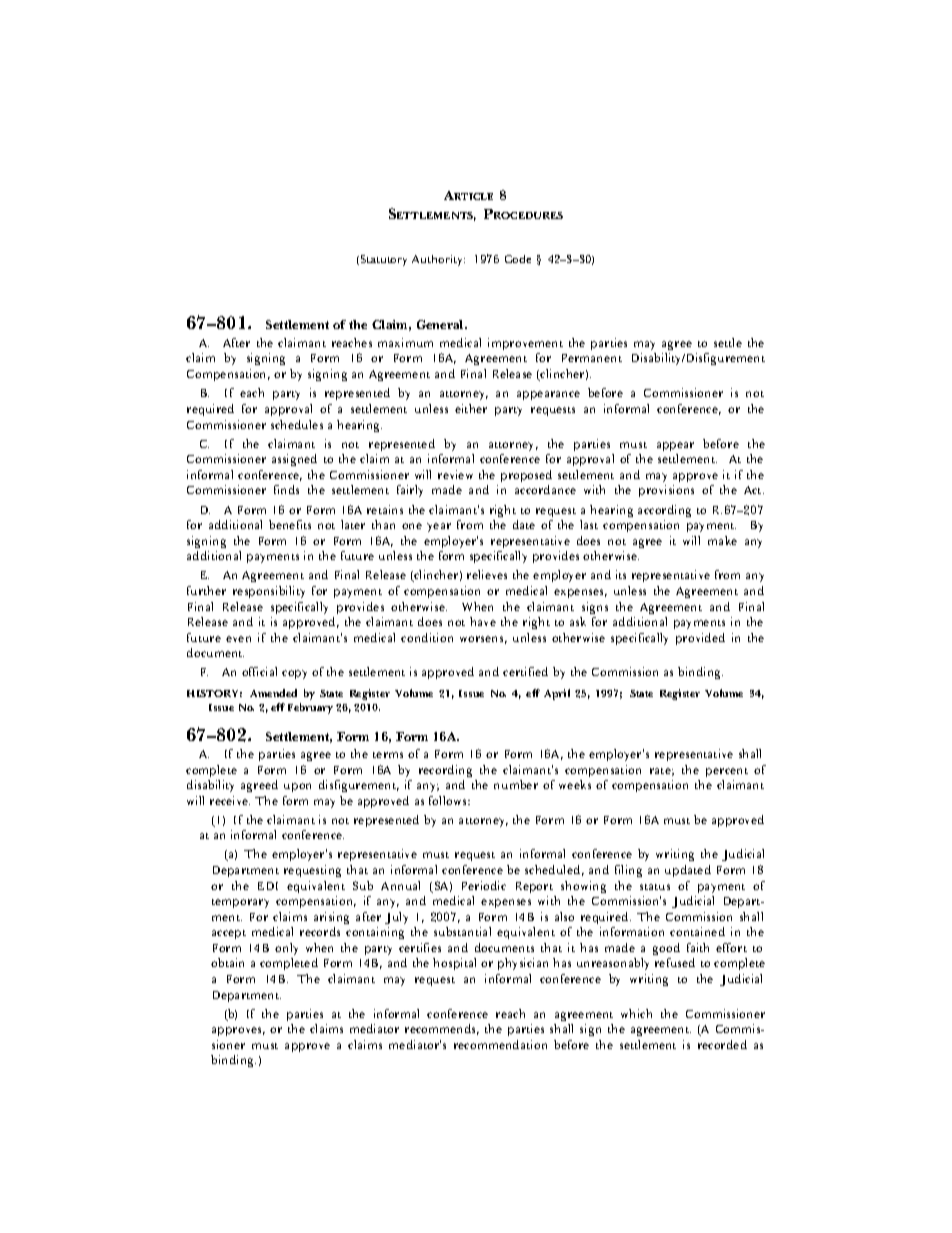 Image resolution: width=952 pixels, height=1233 pixels. What do you see at coordinates (445, 771) in the screenshot?
I see `recording` at bounding box center [445, 771].
